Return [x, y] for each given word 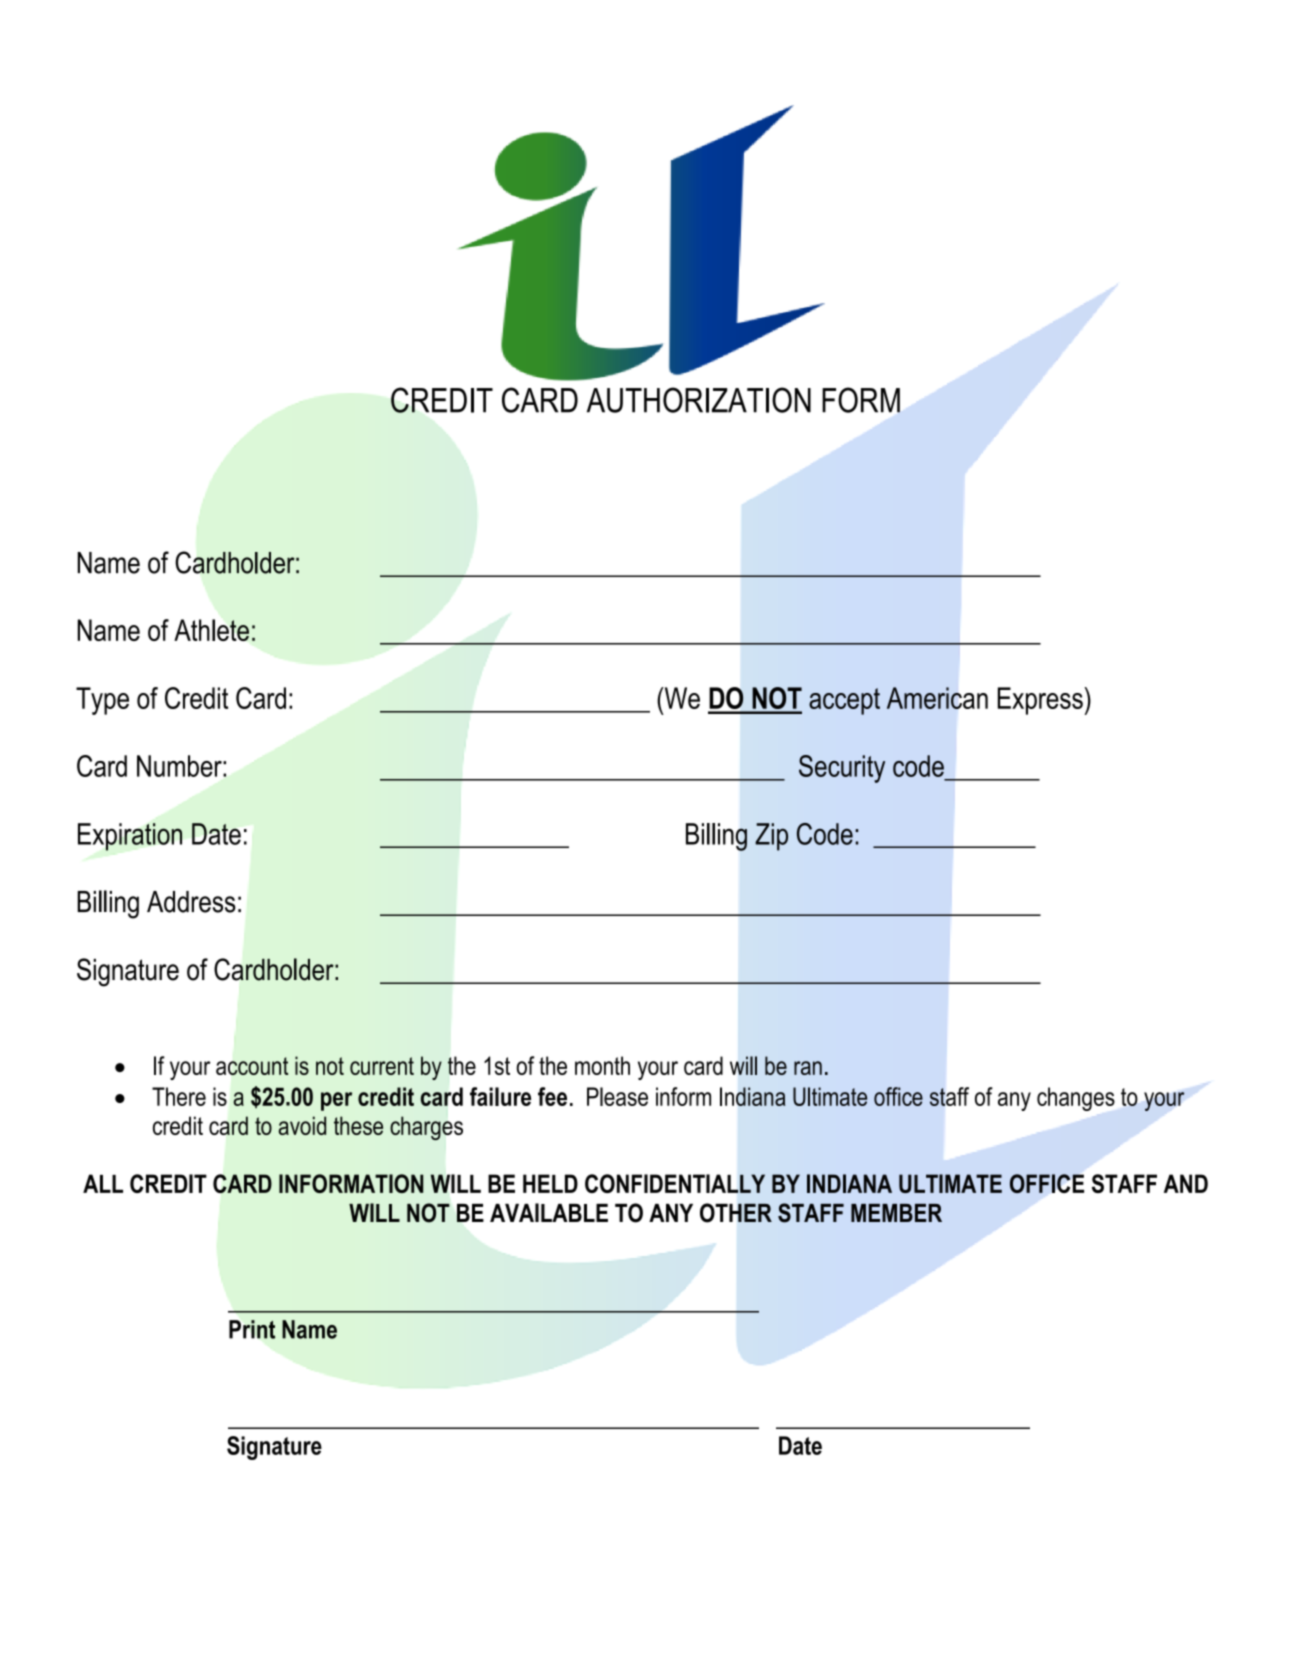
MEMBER [896, 1213]
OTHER [736, 1213]
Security [842, 769]
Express [1041, 701]
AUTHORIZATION [699, 400]
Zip [771, 837]
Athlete [211, 630]
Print [252, 1329]
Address [191, 902]
